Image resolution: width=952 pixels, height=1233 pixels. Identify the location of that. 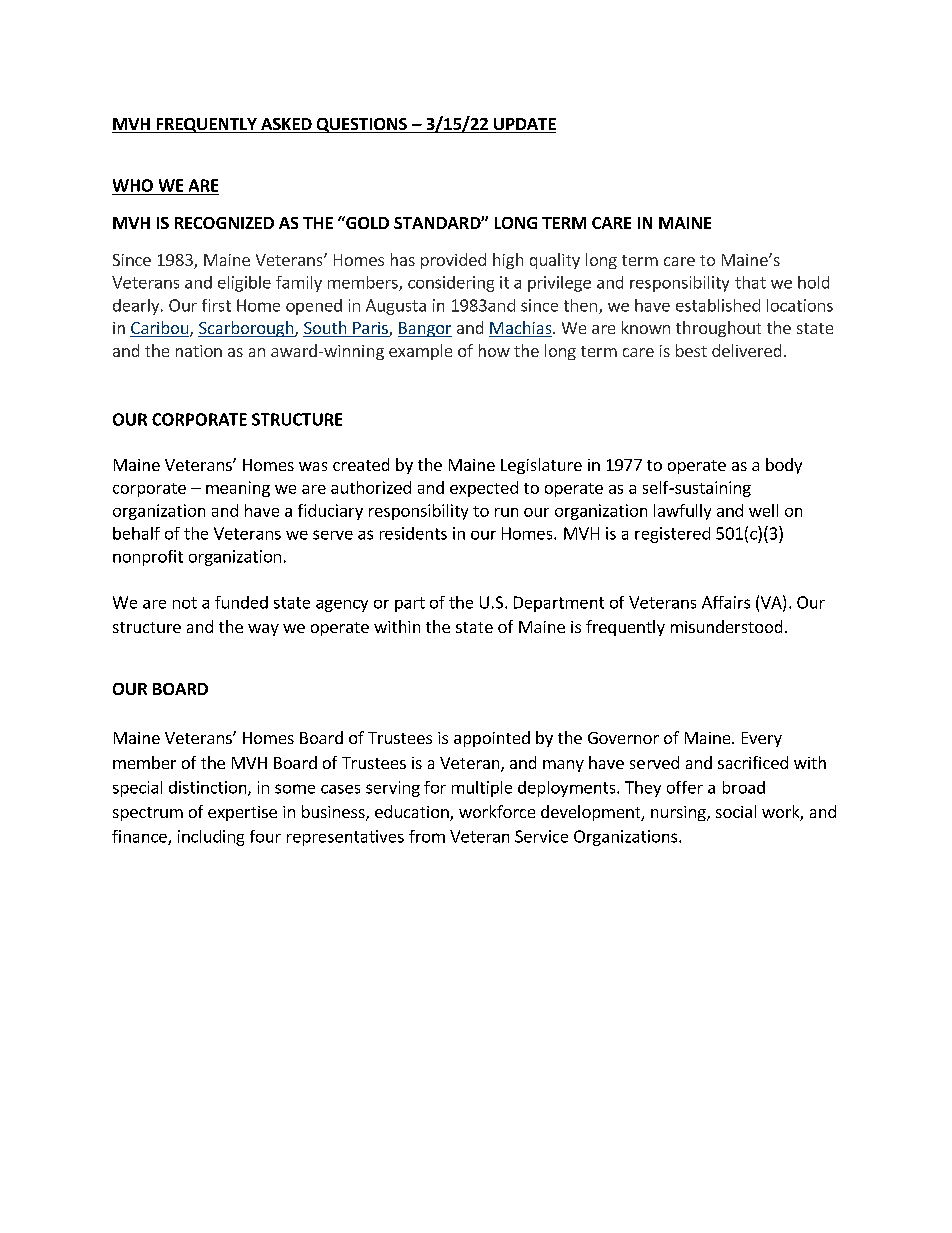
(750, 282).
